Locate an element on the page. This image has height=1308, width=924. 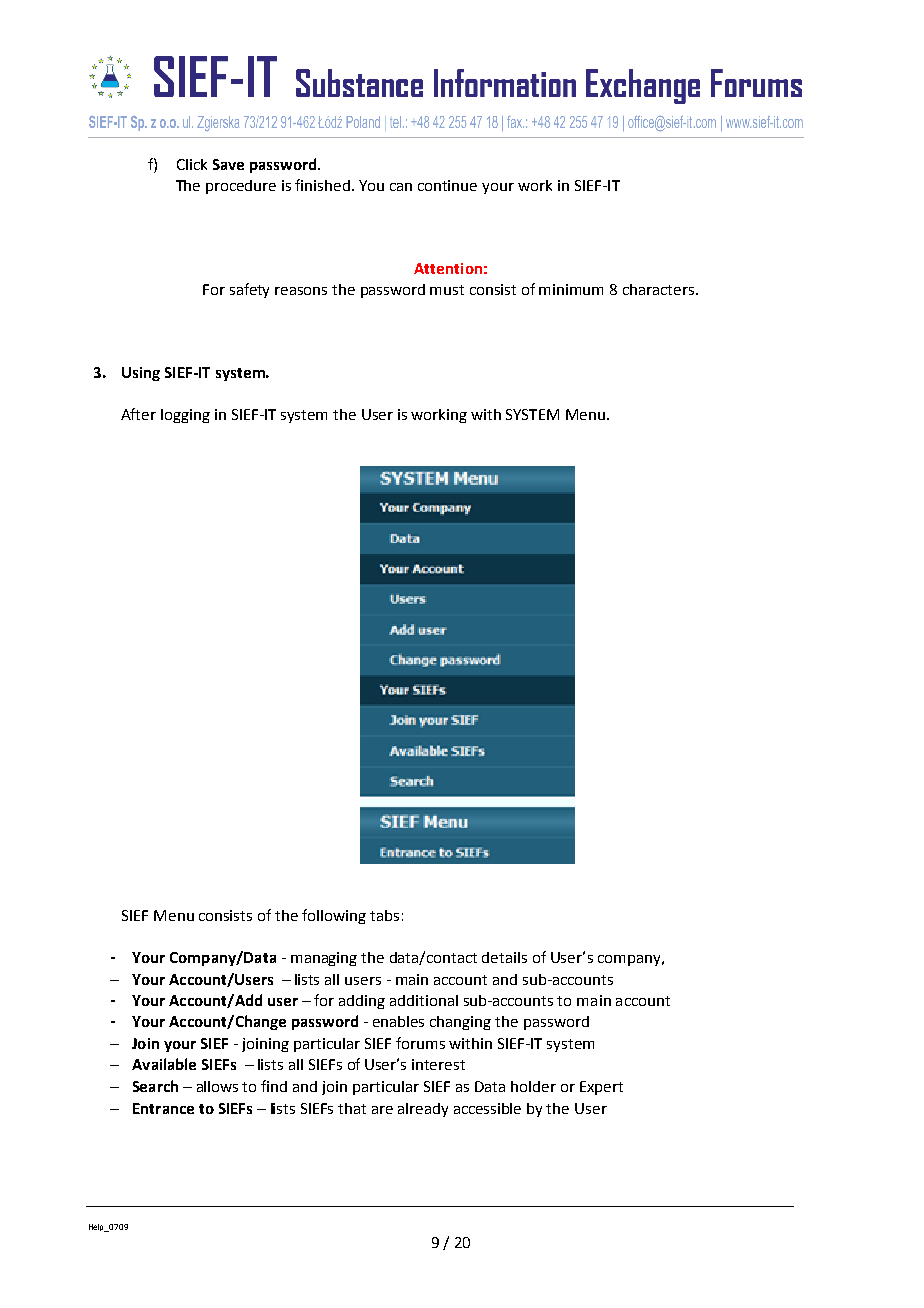
Click is located at coordinates (192, 164).
